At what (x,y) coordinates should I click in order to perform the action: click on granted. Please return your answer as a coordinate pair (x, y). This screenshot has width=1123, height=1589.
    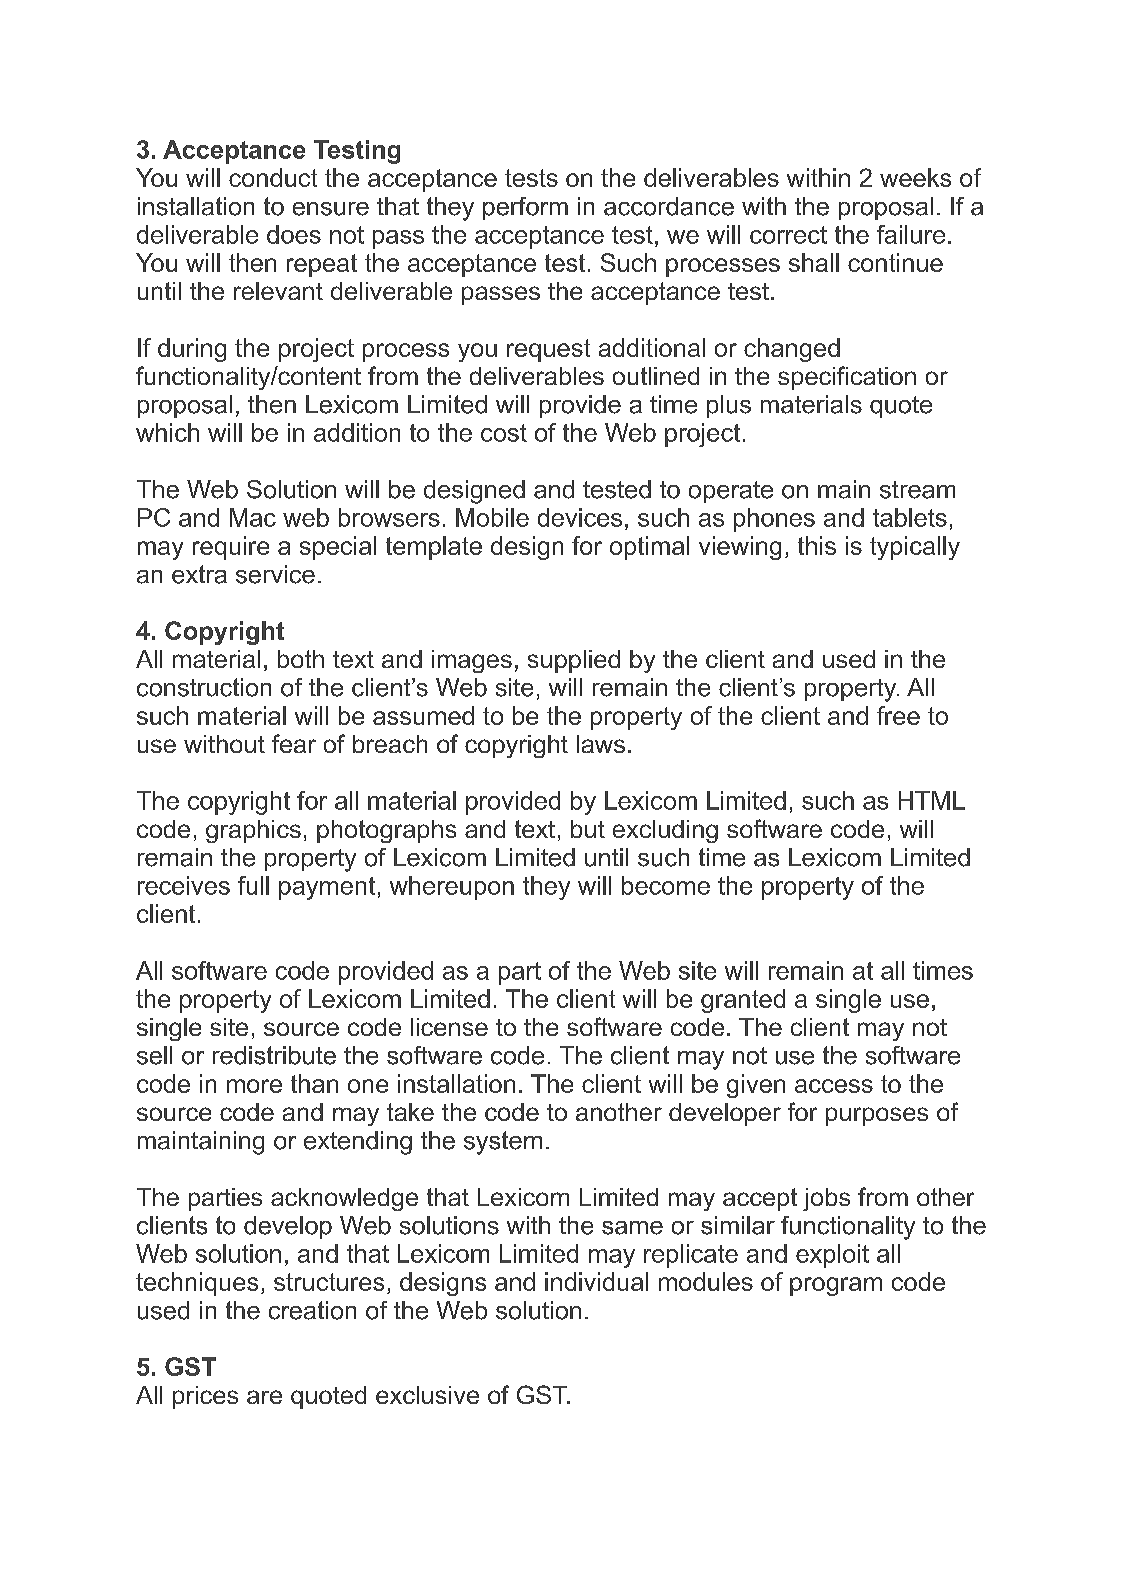
    Looking at the image, I should click on (743, 1001).
